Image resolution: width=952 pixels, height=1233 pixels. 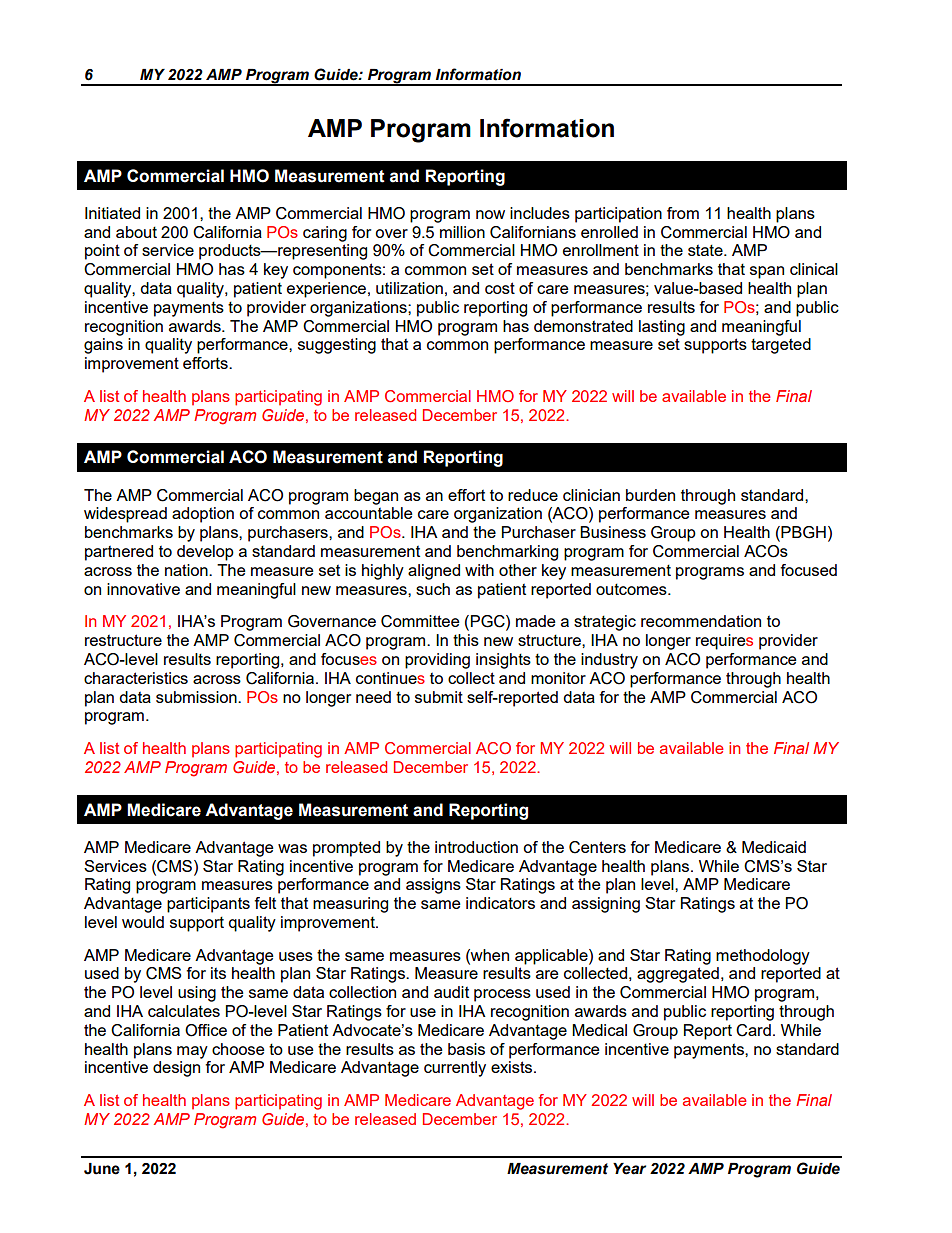 I want to click on Year, so click(x=629, y=1169).
